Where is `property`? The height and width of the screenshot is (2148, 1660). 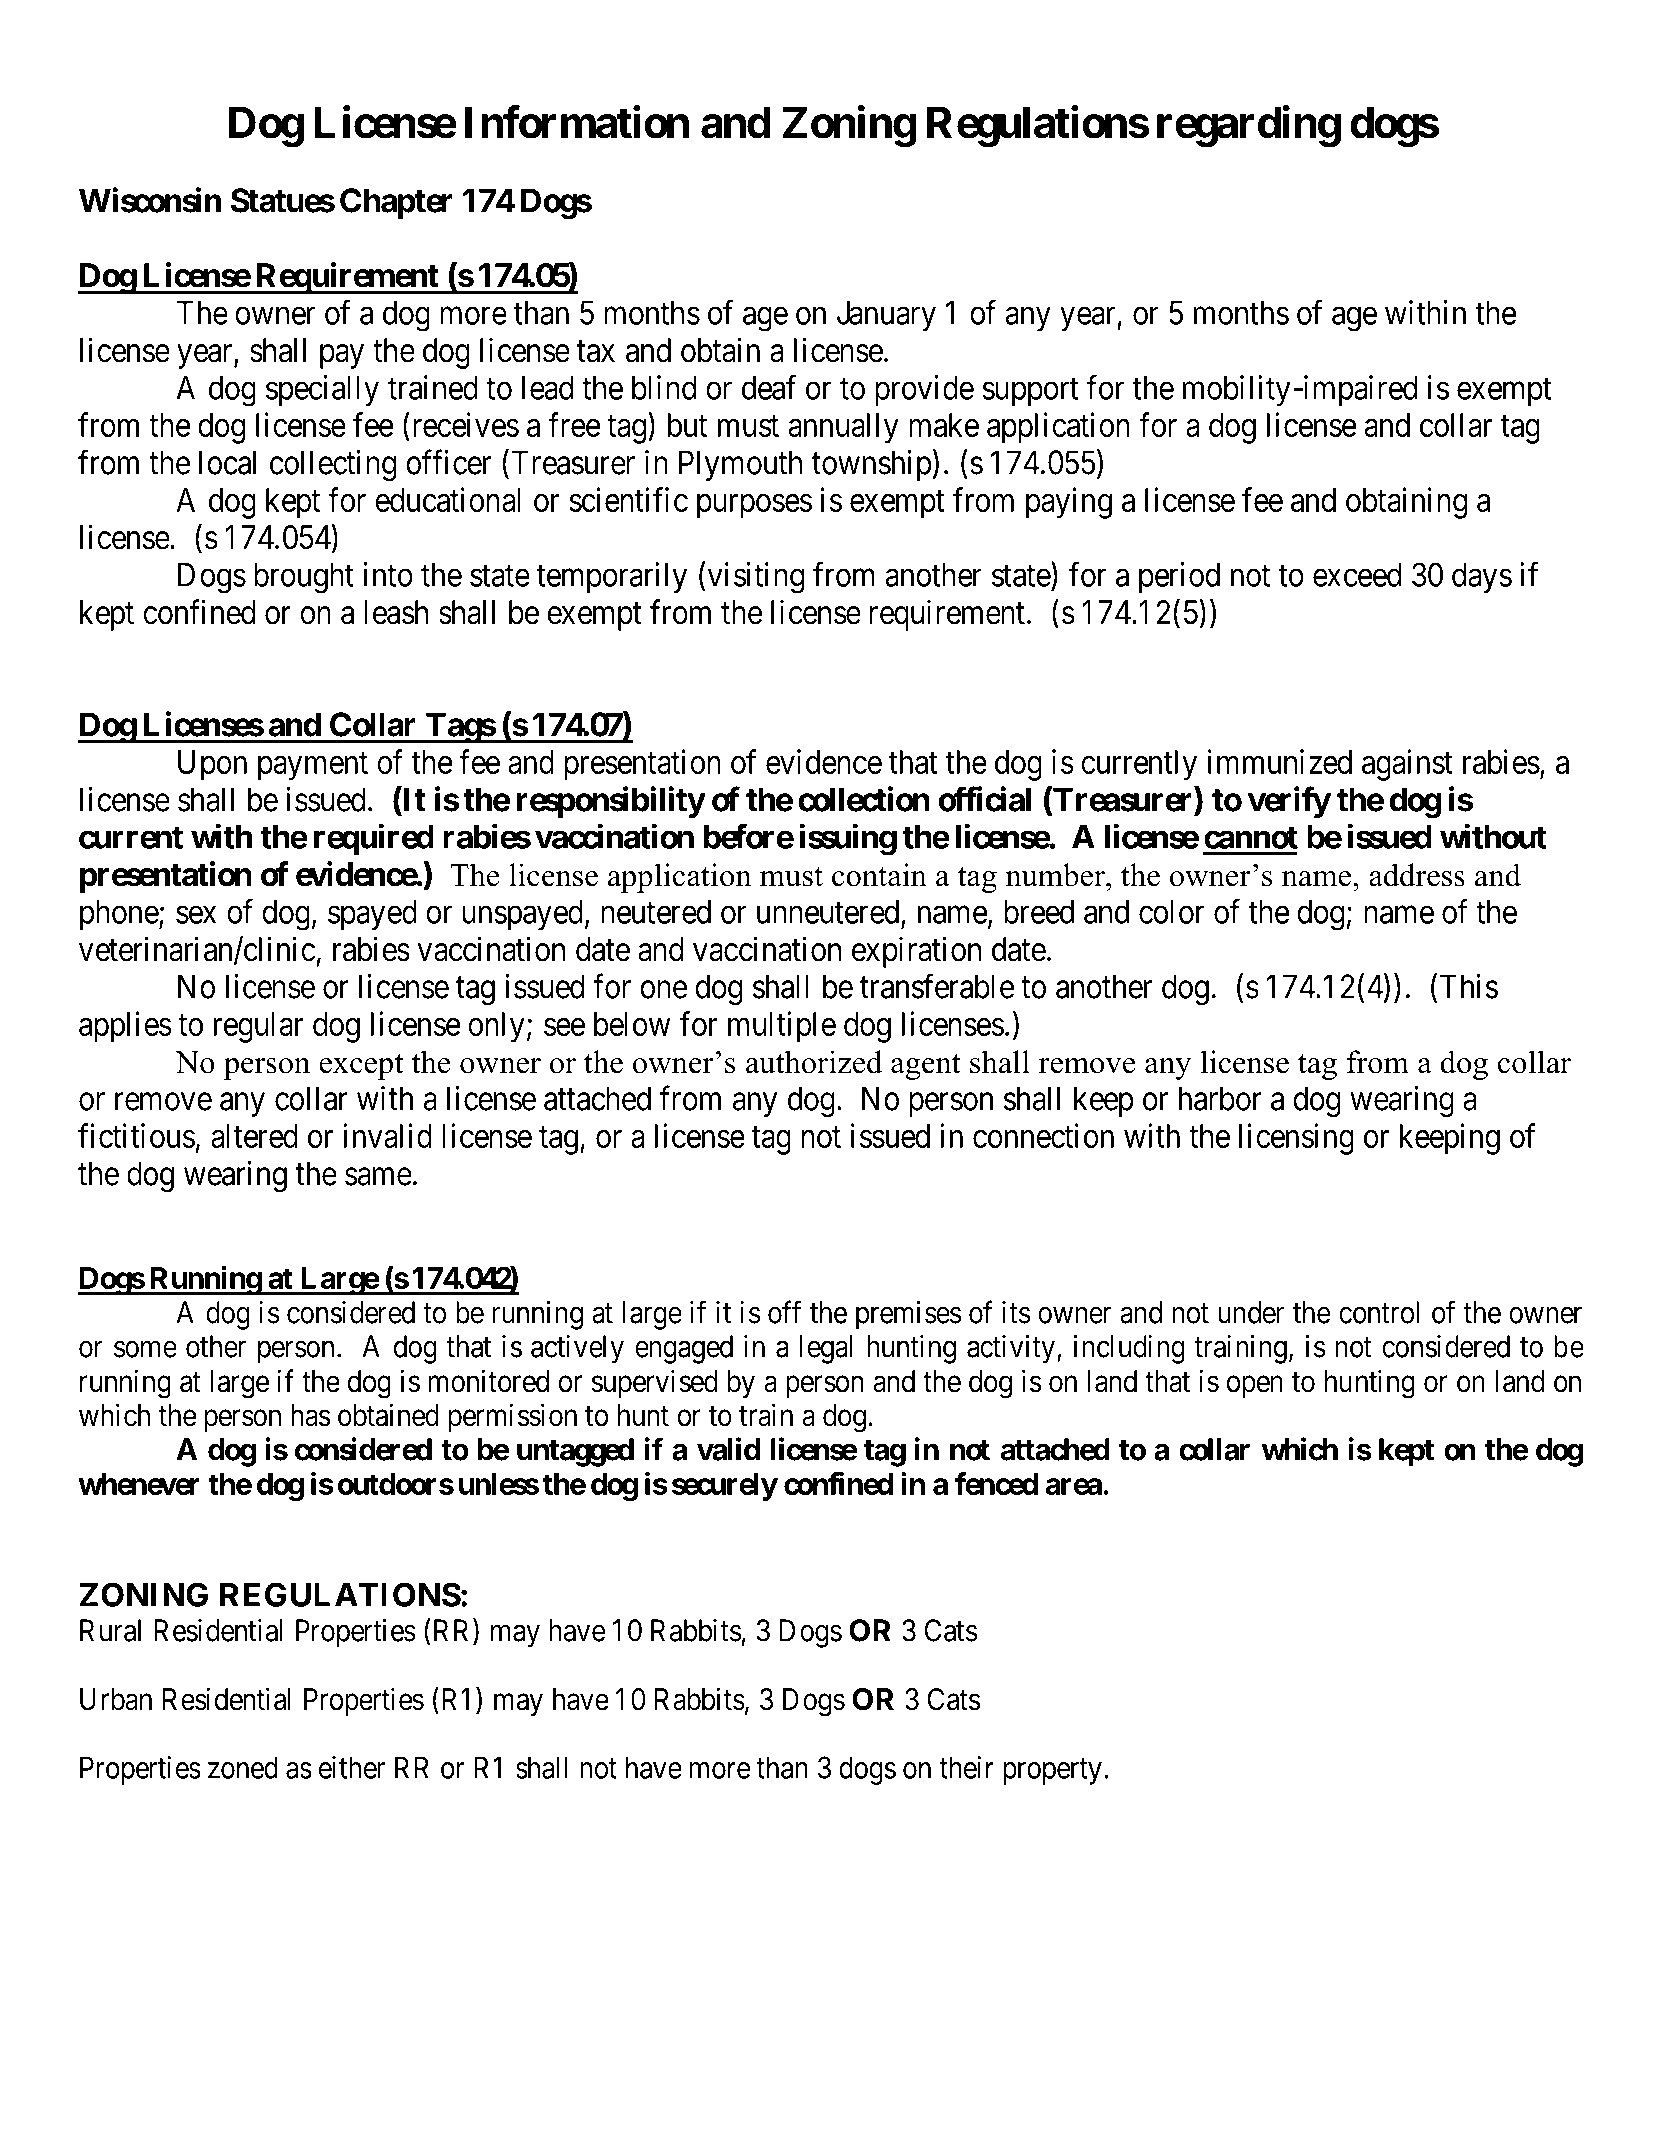
property is located at coordinates (1052, 1772).
